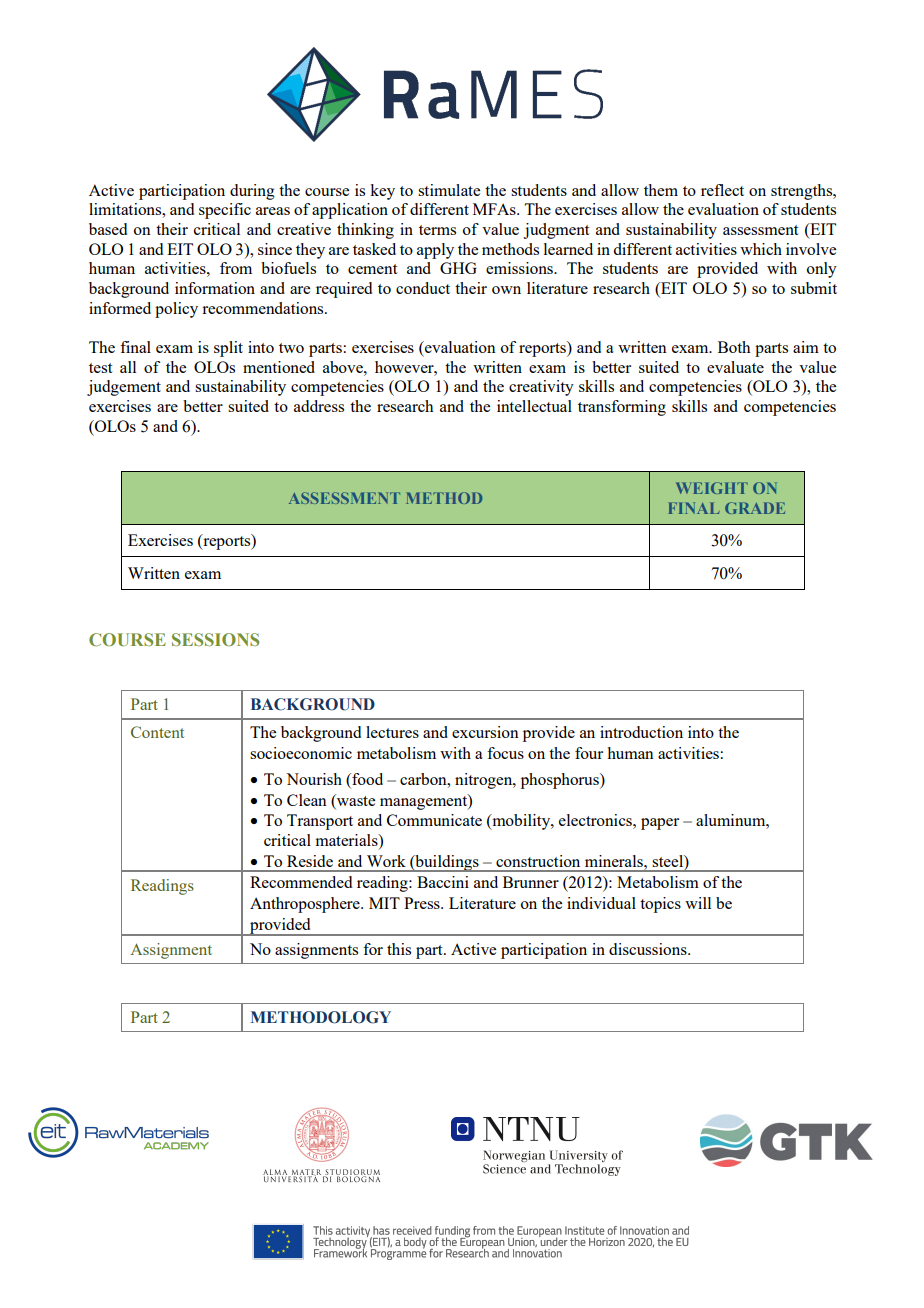 This screenshot has width=924, height=1308. Describe the element at coordinates (225, 211) in the screenshot. I see `specific` at that location.
